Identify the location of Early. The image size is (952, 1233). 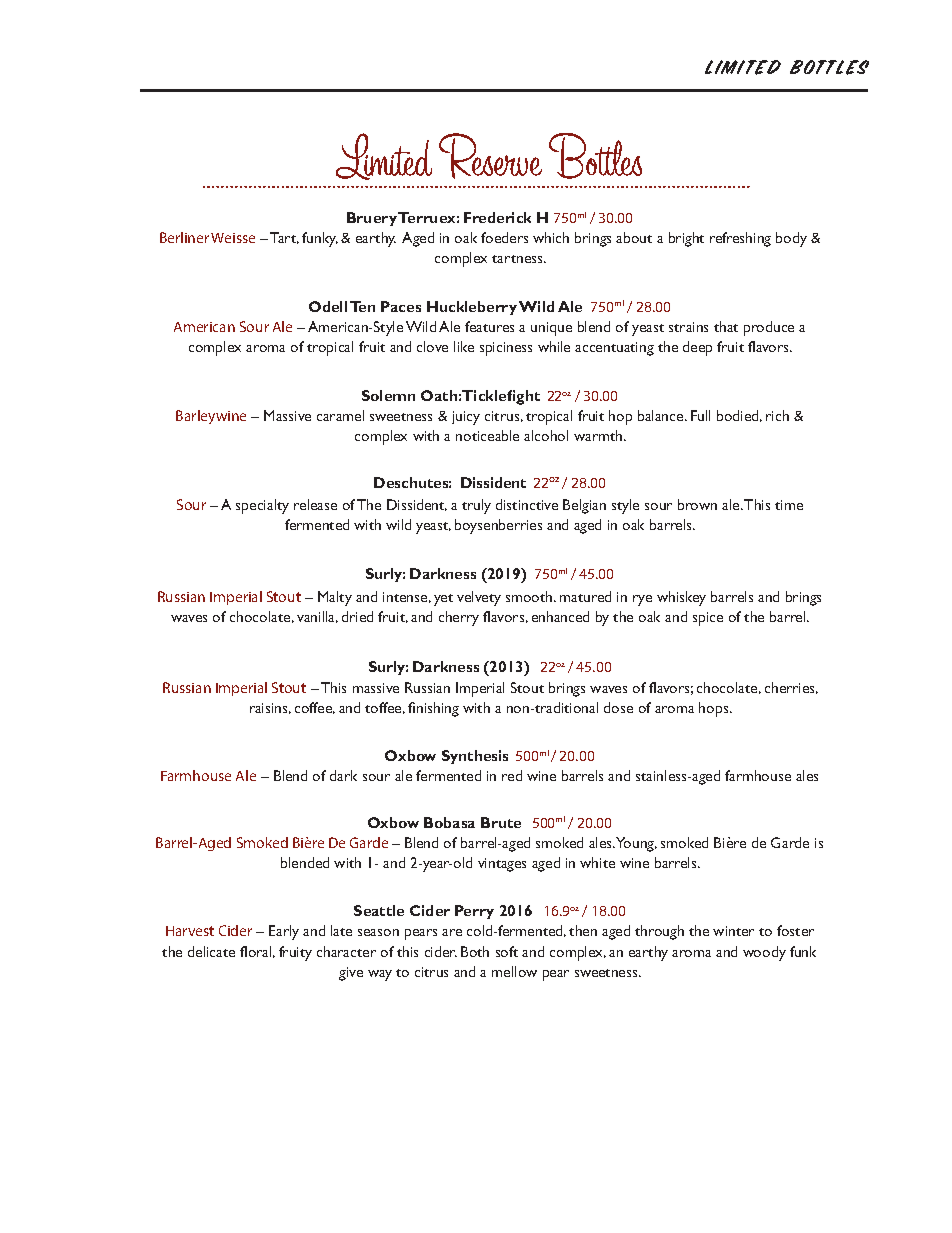
(284, 932).
